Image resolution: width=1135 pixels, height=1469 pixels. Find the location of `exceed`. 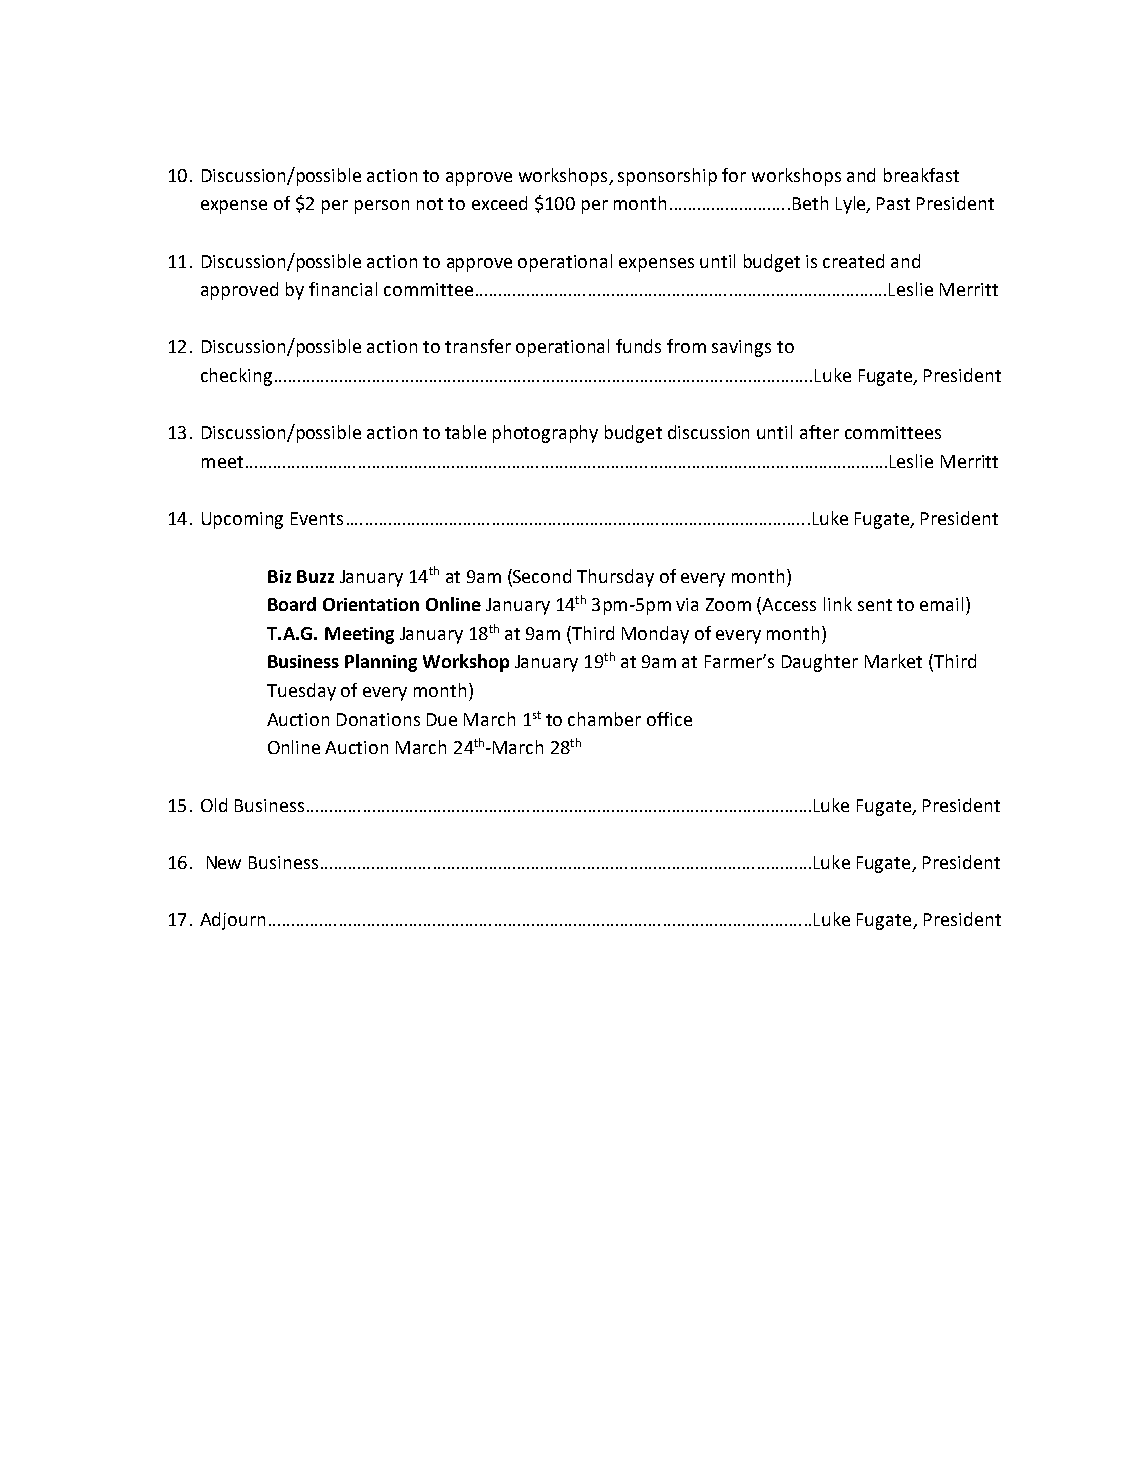

exceed is located at coordinates (499, 203).
